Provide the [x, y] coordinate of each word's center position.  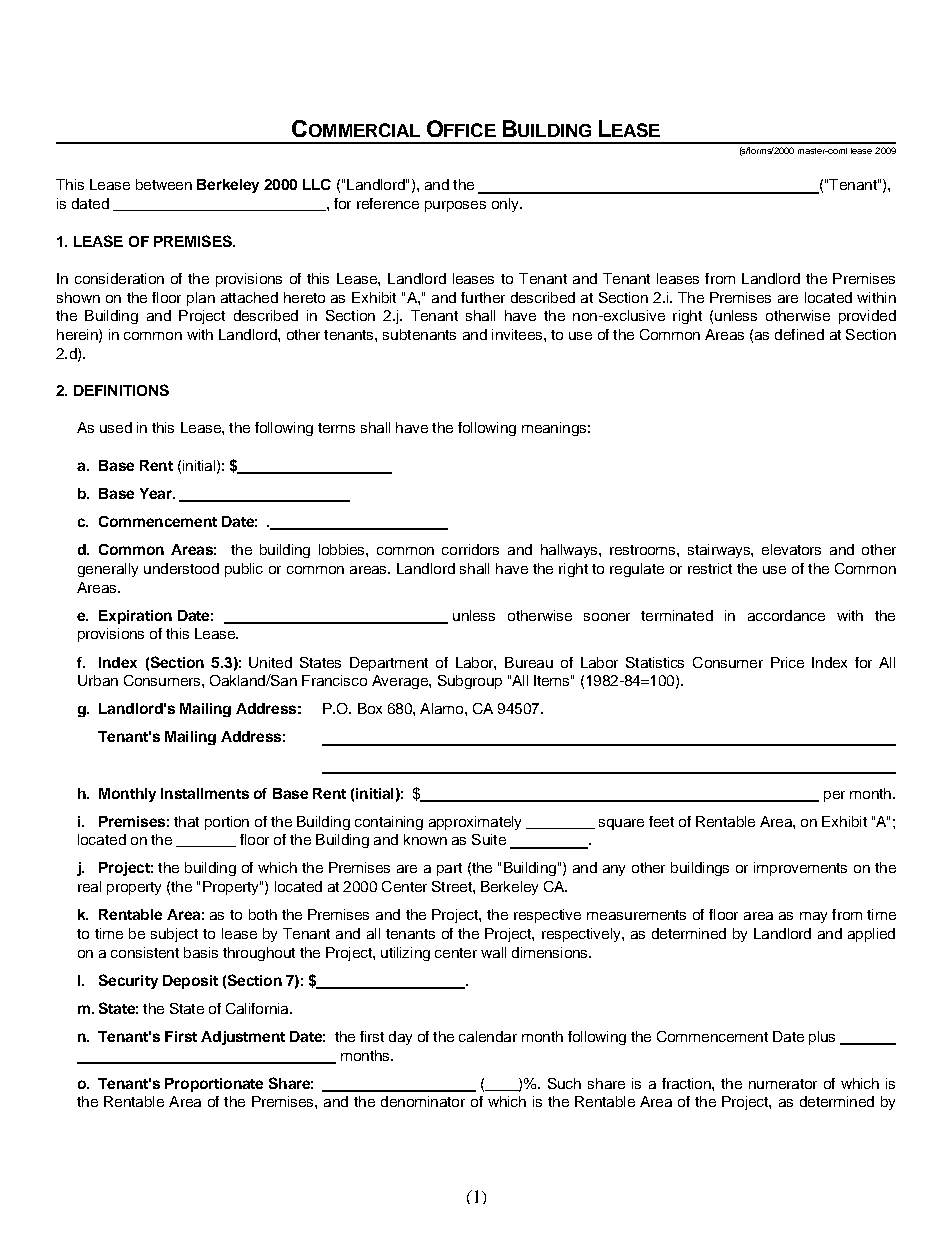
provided [867, 317]
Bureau [529, 662]
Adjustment [243, 1038]
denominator [423, 1101]
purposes [455, 206]
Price [787, 662]
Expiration [135, 617]
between [164, 184]
